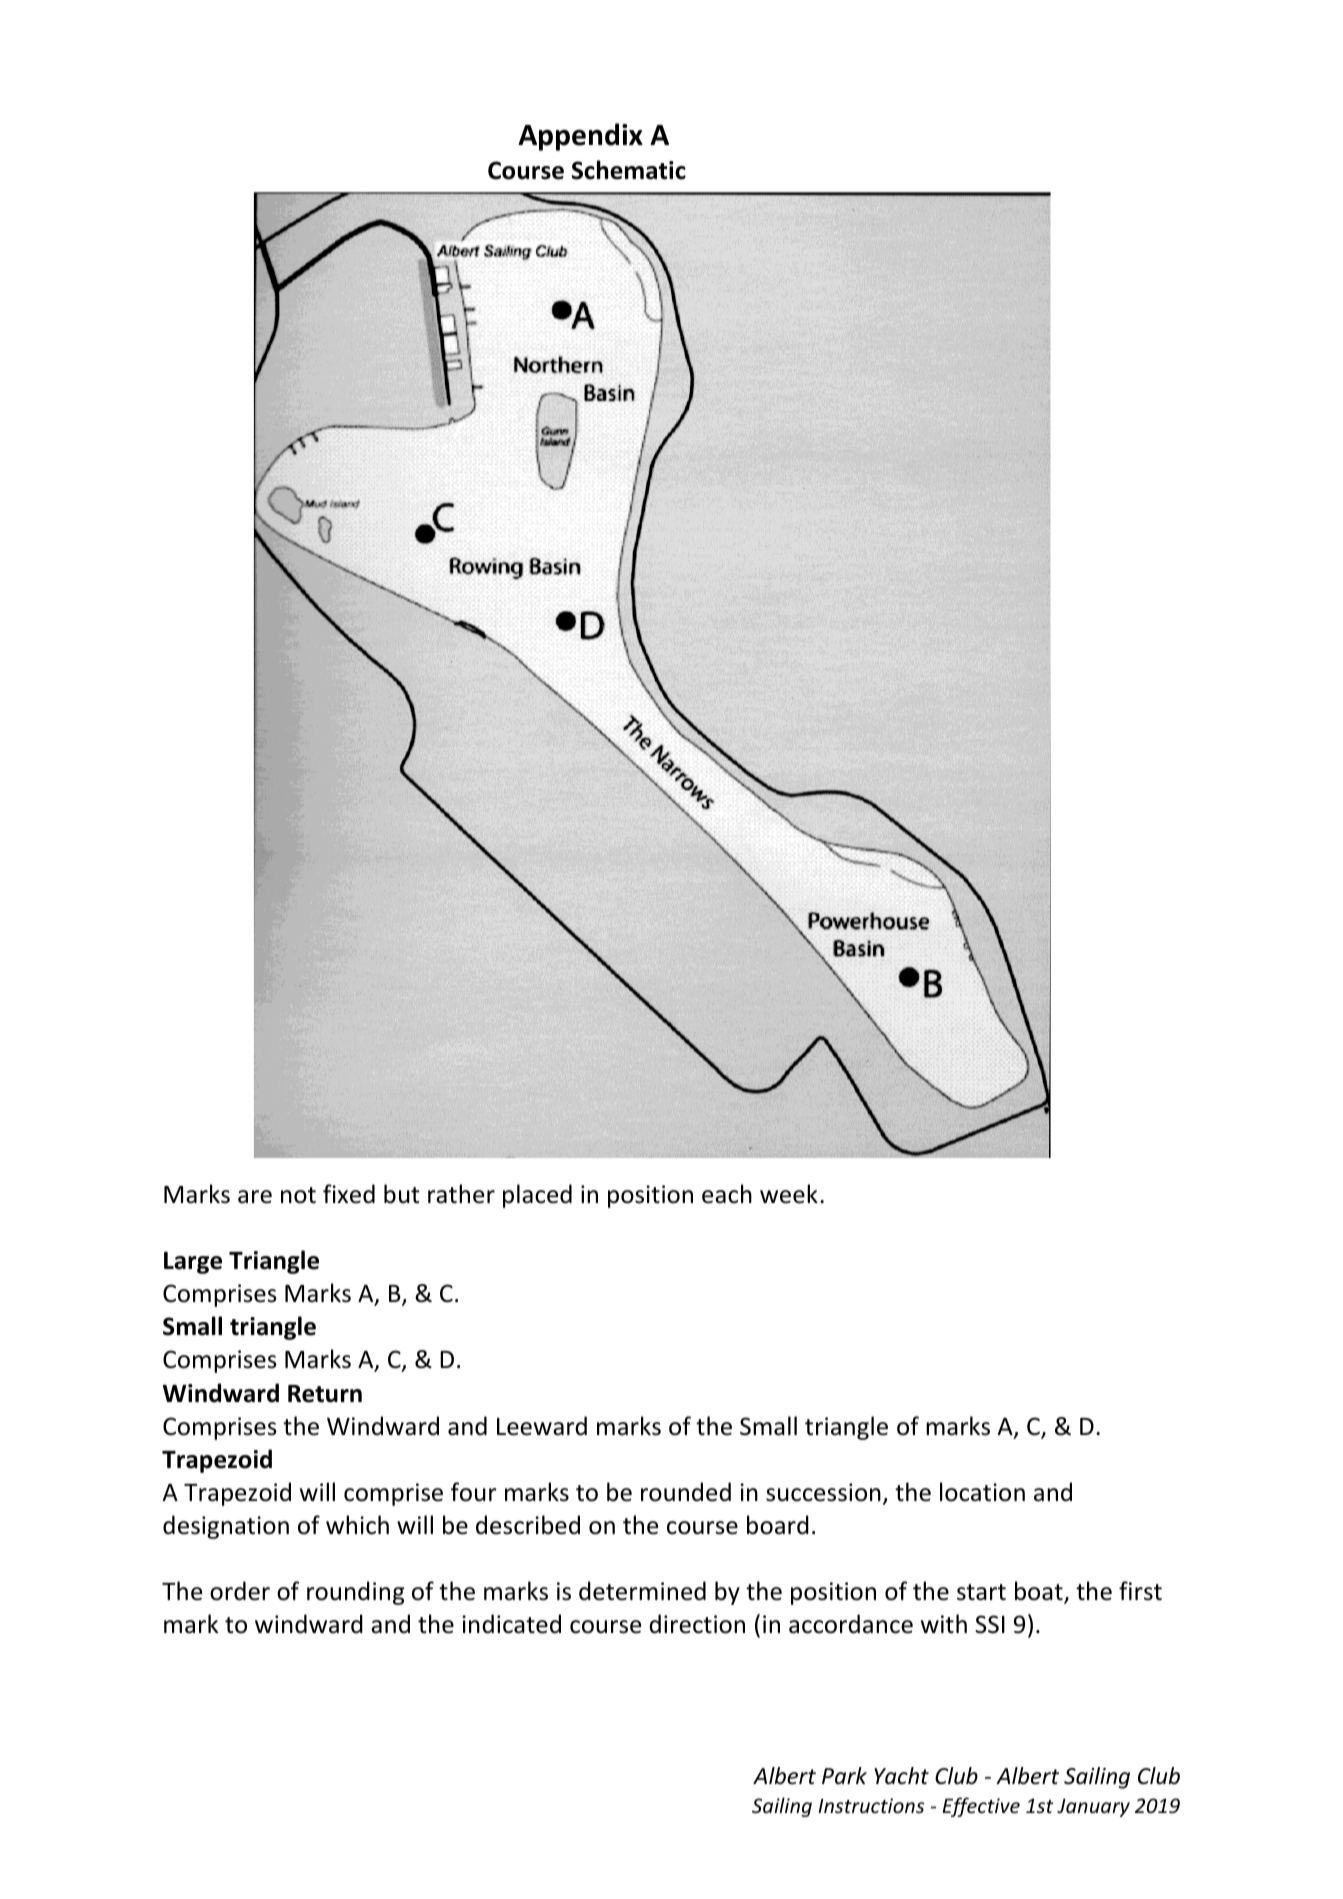  Describe the element at coordinates (629, 170) in the page. I see `Schematic` at that location.
